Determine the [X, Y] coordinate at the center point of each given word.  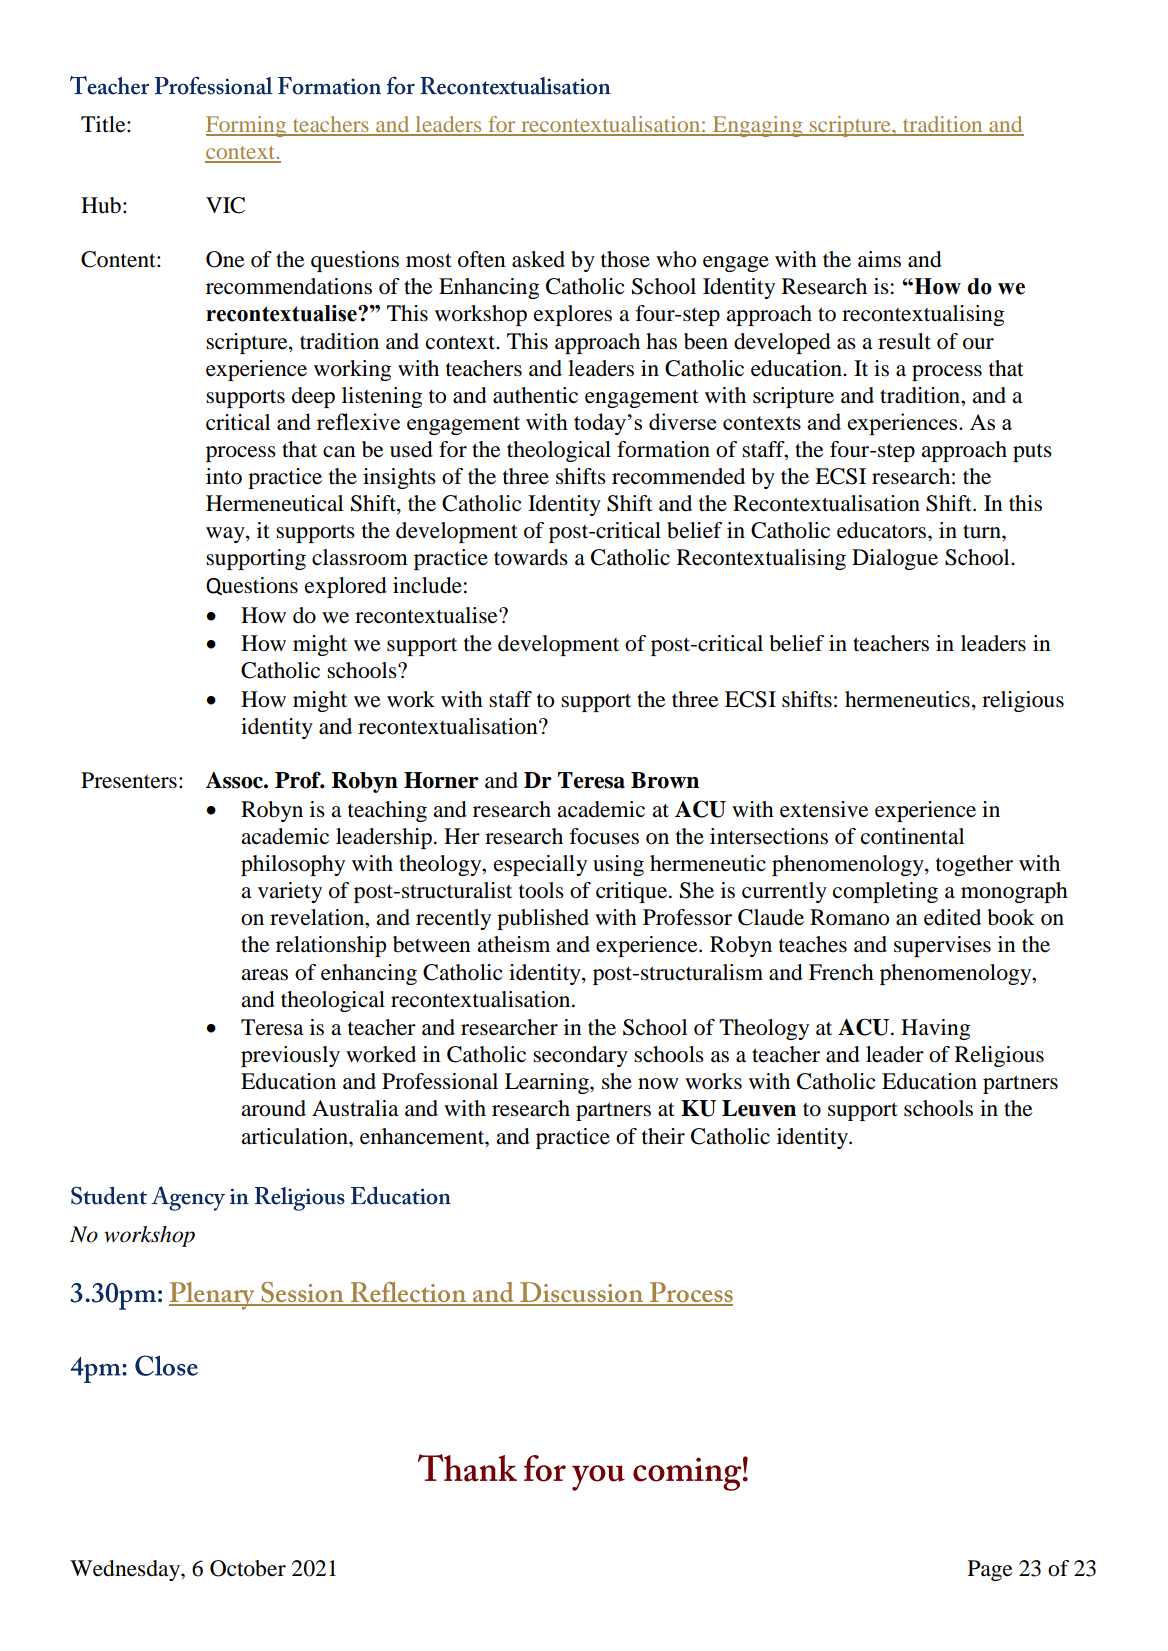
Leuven [759, 1108]
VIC [225, 205]
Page [990, 1570]
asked [538, 259]
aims [879, 259]
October [248, 1568]
